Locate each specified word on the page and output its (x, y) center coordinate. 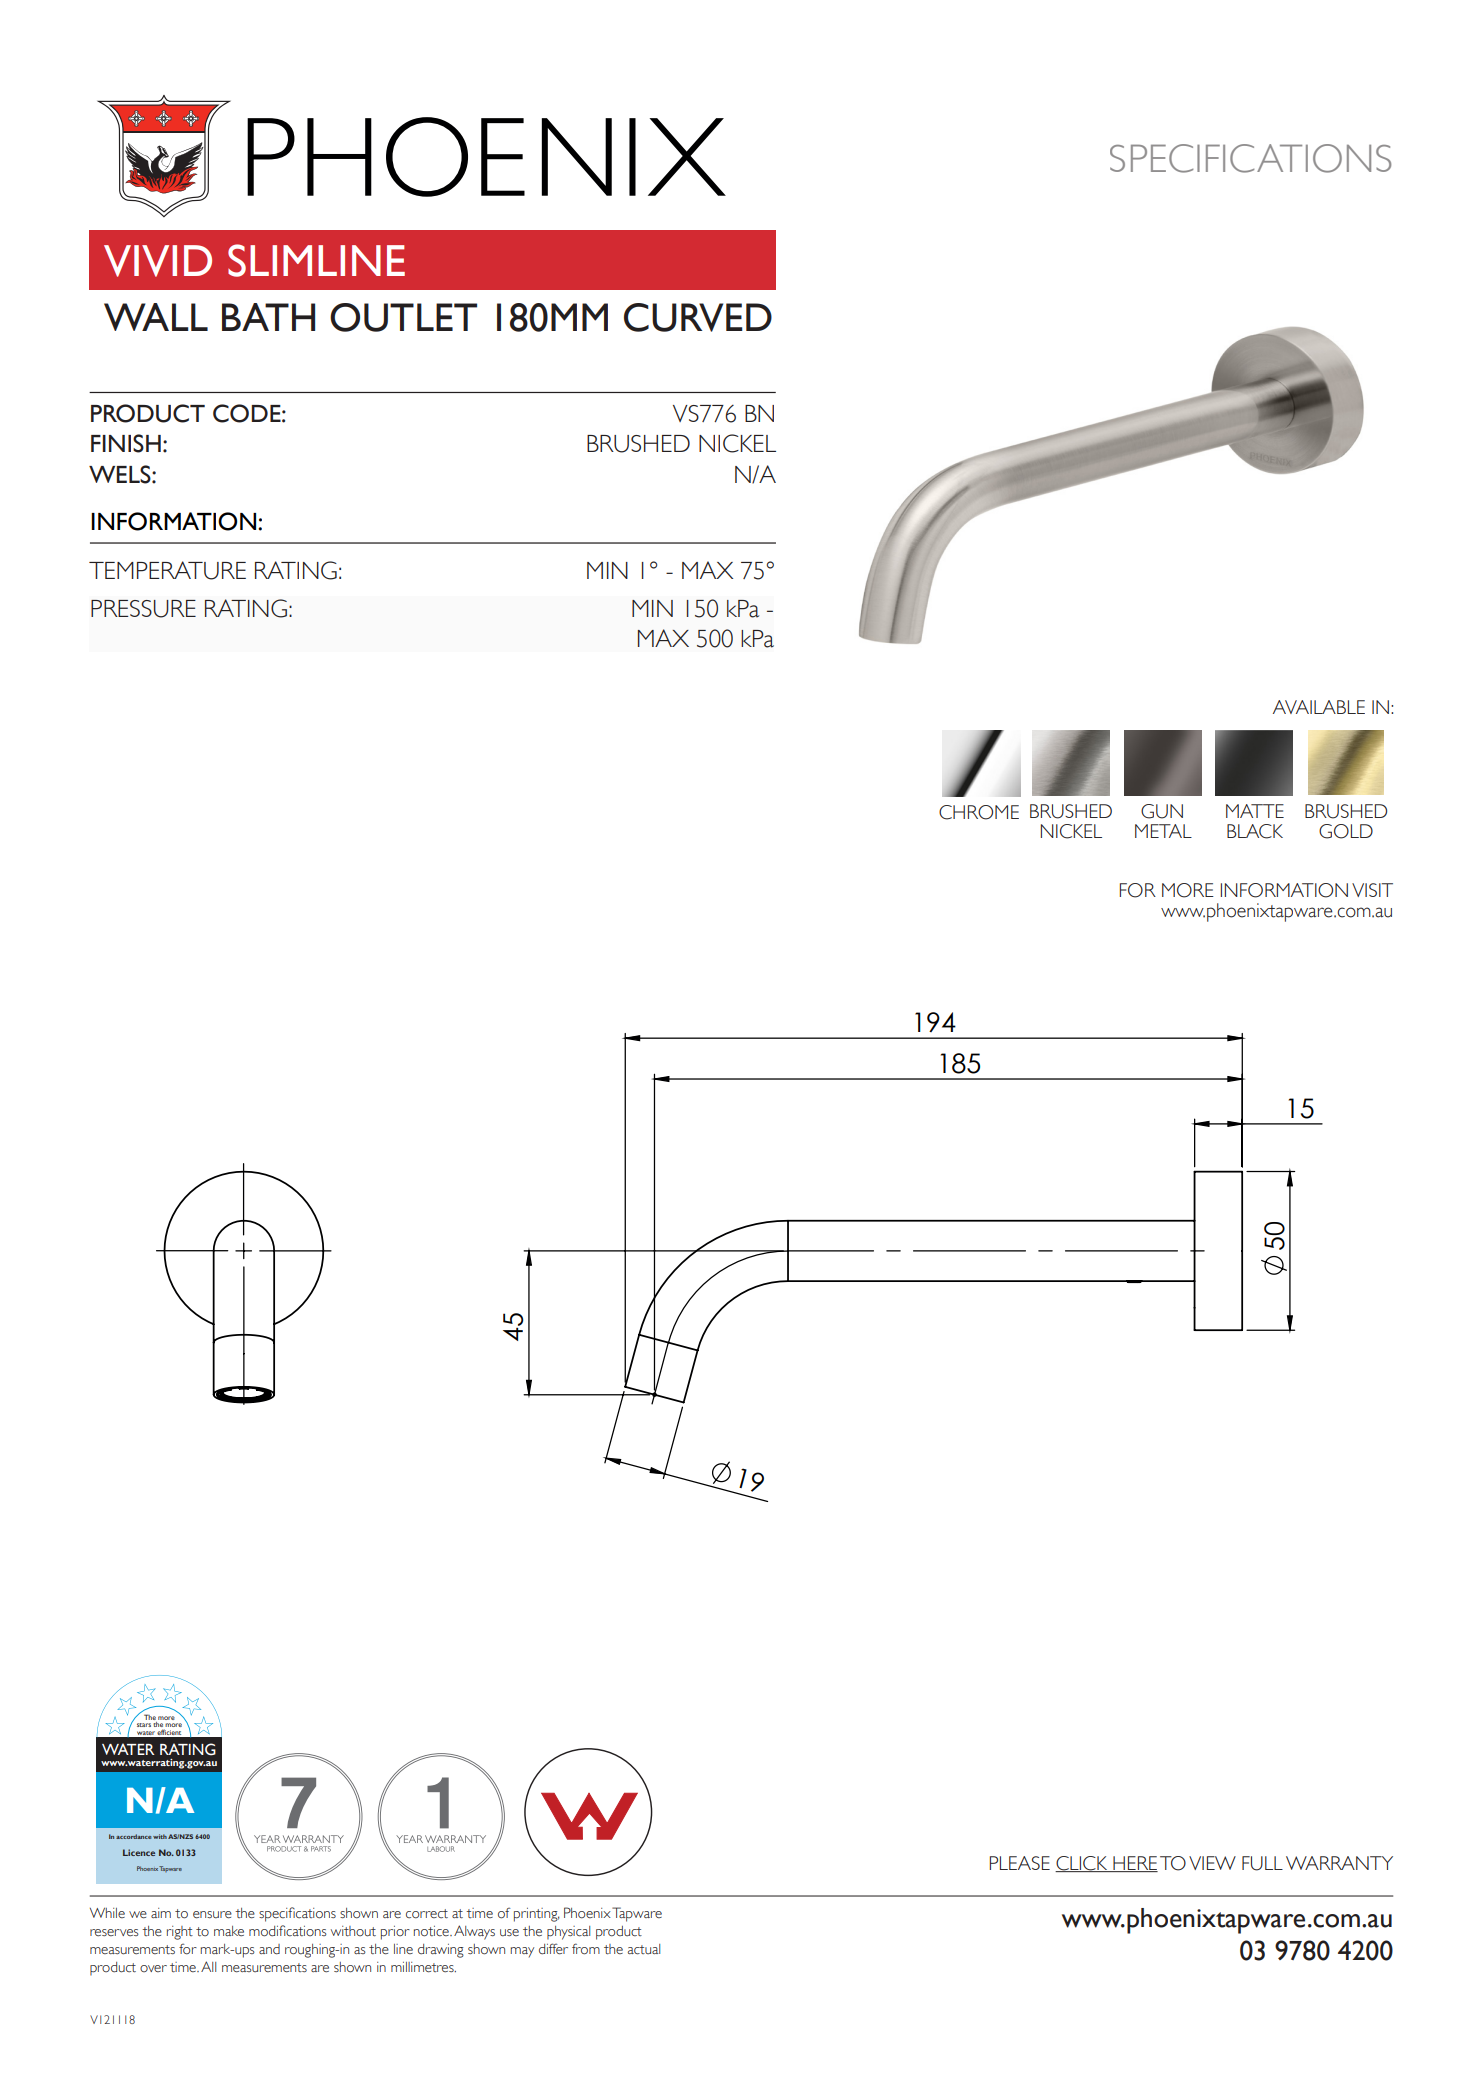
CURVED (698, 317)
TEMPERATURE (167, 570)
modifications (288, 1931)
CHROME (979, 812)
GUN (1162, 811)
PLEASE (1020, 1863)
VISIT (1372, 890)
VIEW (1212, 1863)
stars (144, 1725)
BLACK (1255, 831)
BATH (268, 317)
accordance (133, 1836)
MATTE (1255, 811)
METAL (1163, 831)
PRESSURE (143, 609)
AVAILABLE (1319, 707)
